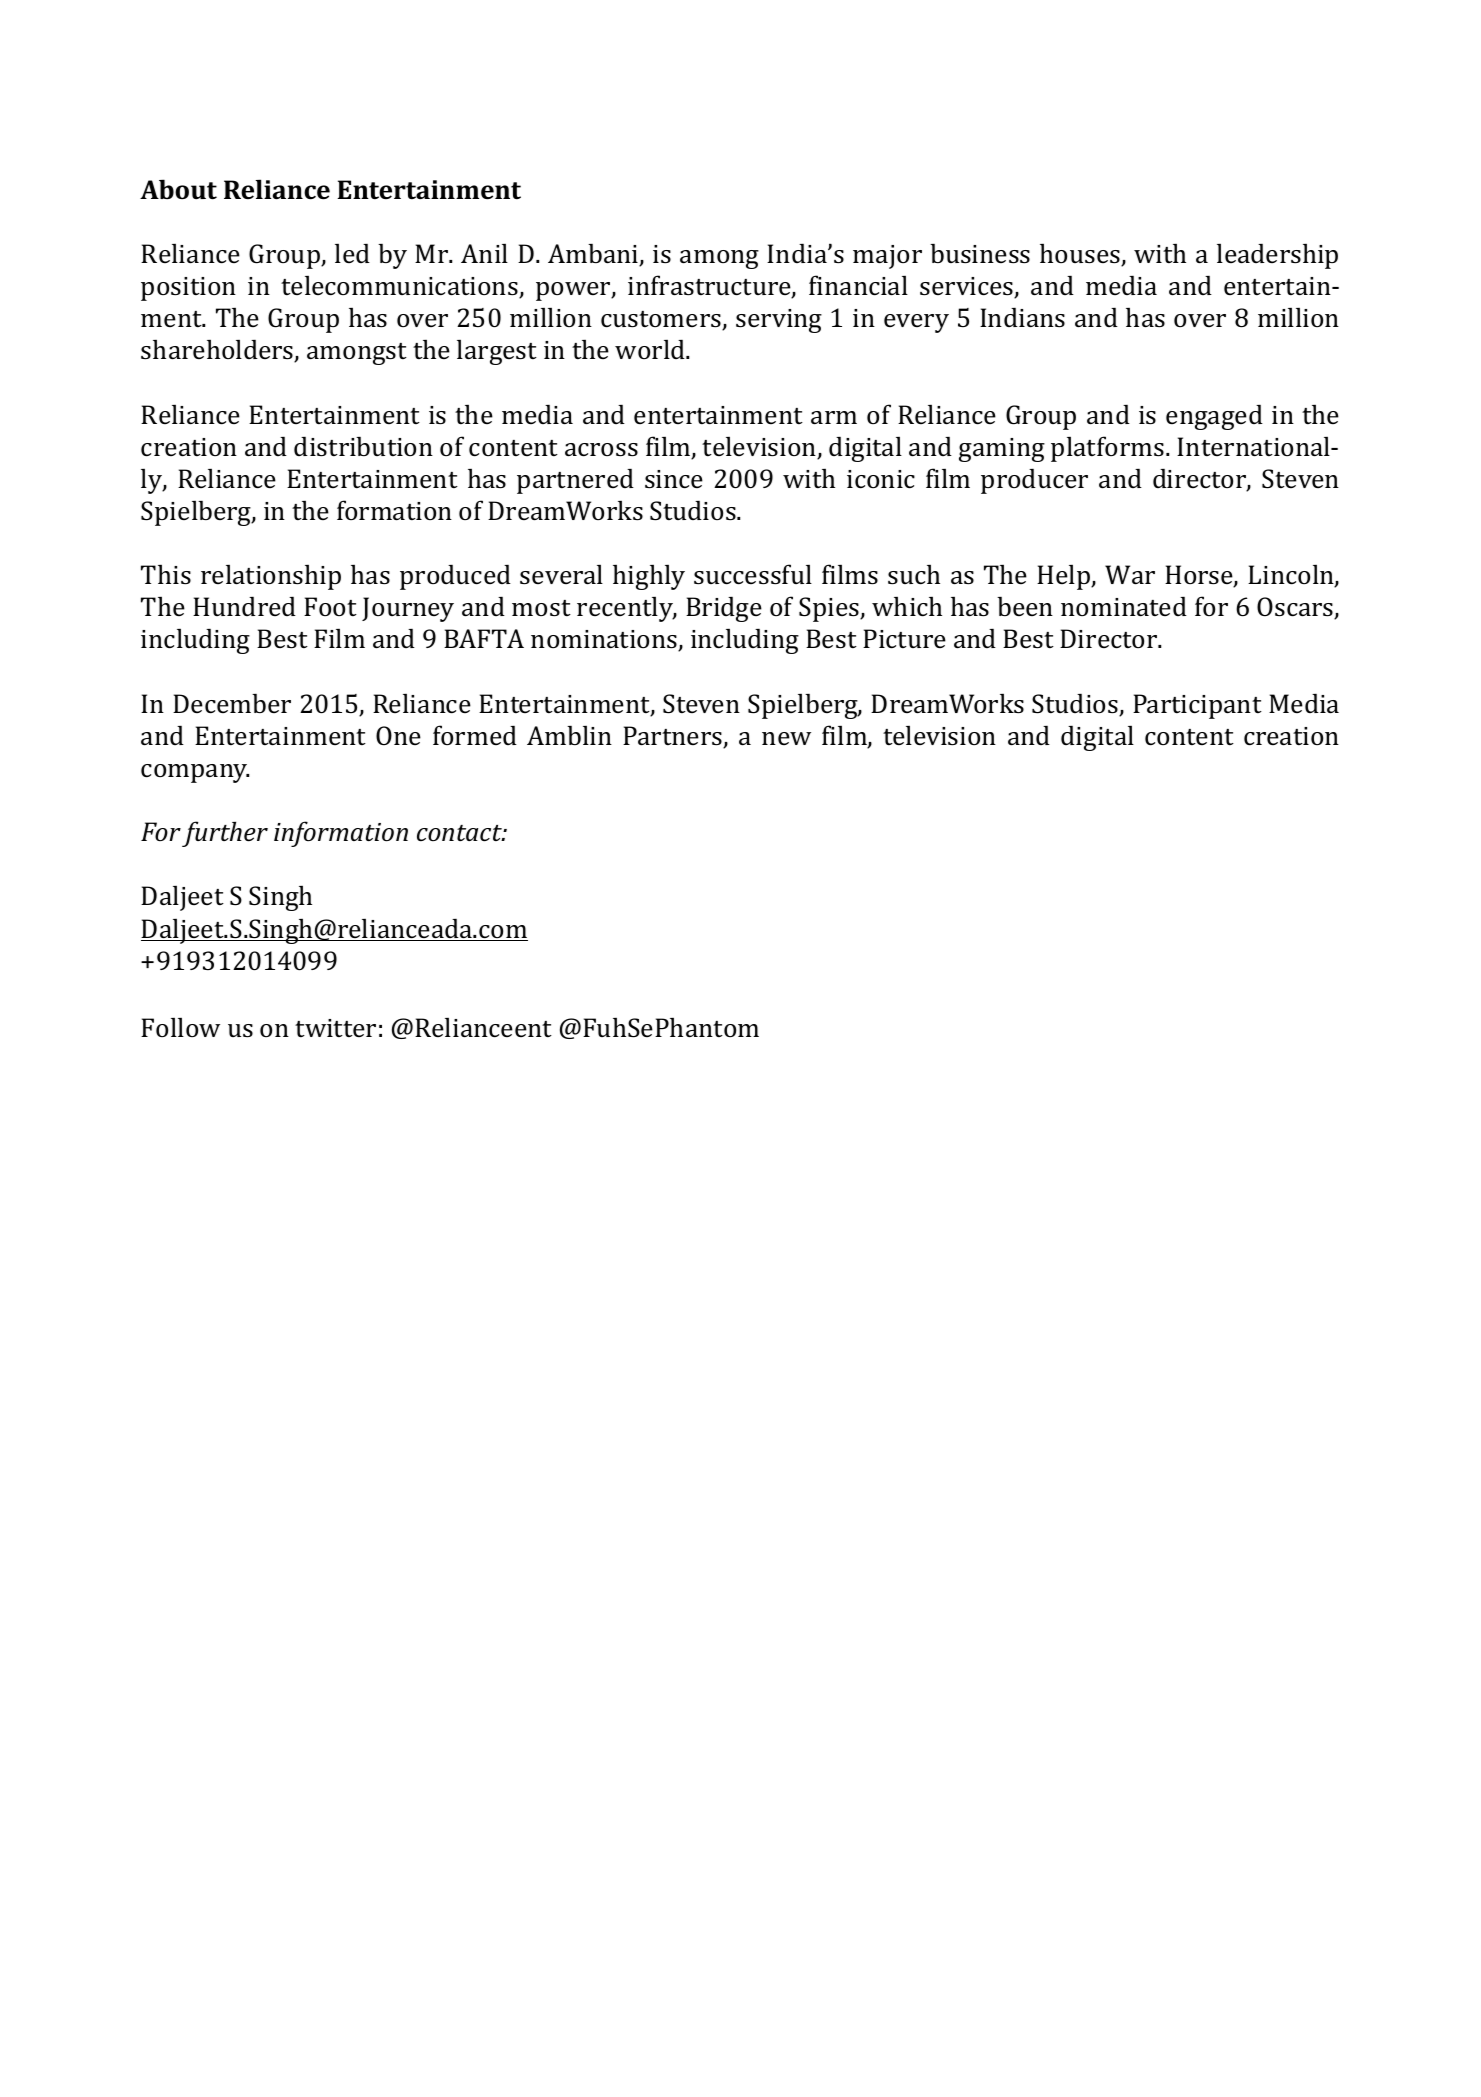 The height and width of the document is (2097, 1481). What do you see at coordinates (724, 609) in the document?
I see `Bridge` at bounding box center [724, 609].
